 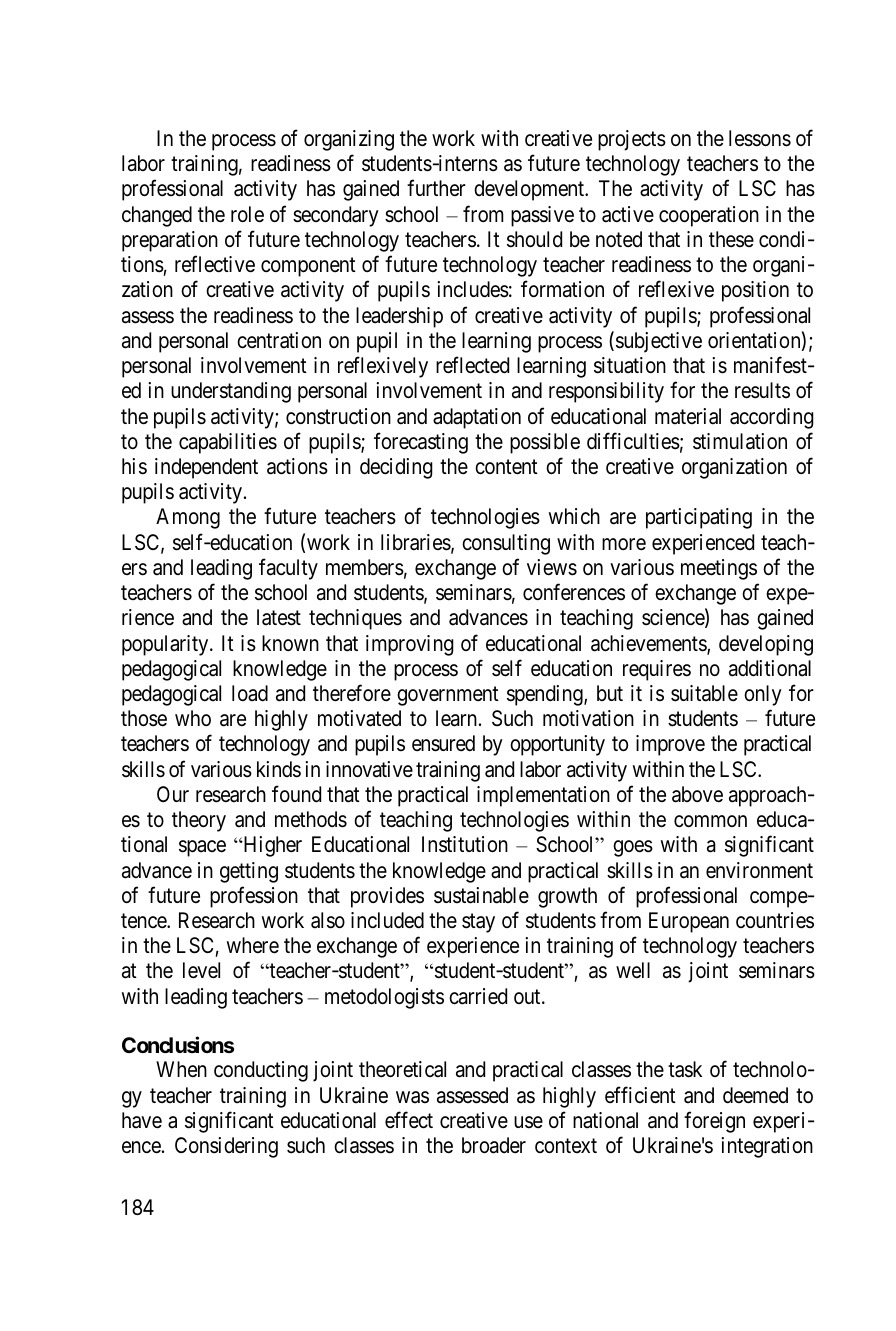 I want to click on When, so click(x=181, y=1069).
